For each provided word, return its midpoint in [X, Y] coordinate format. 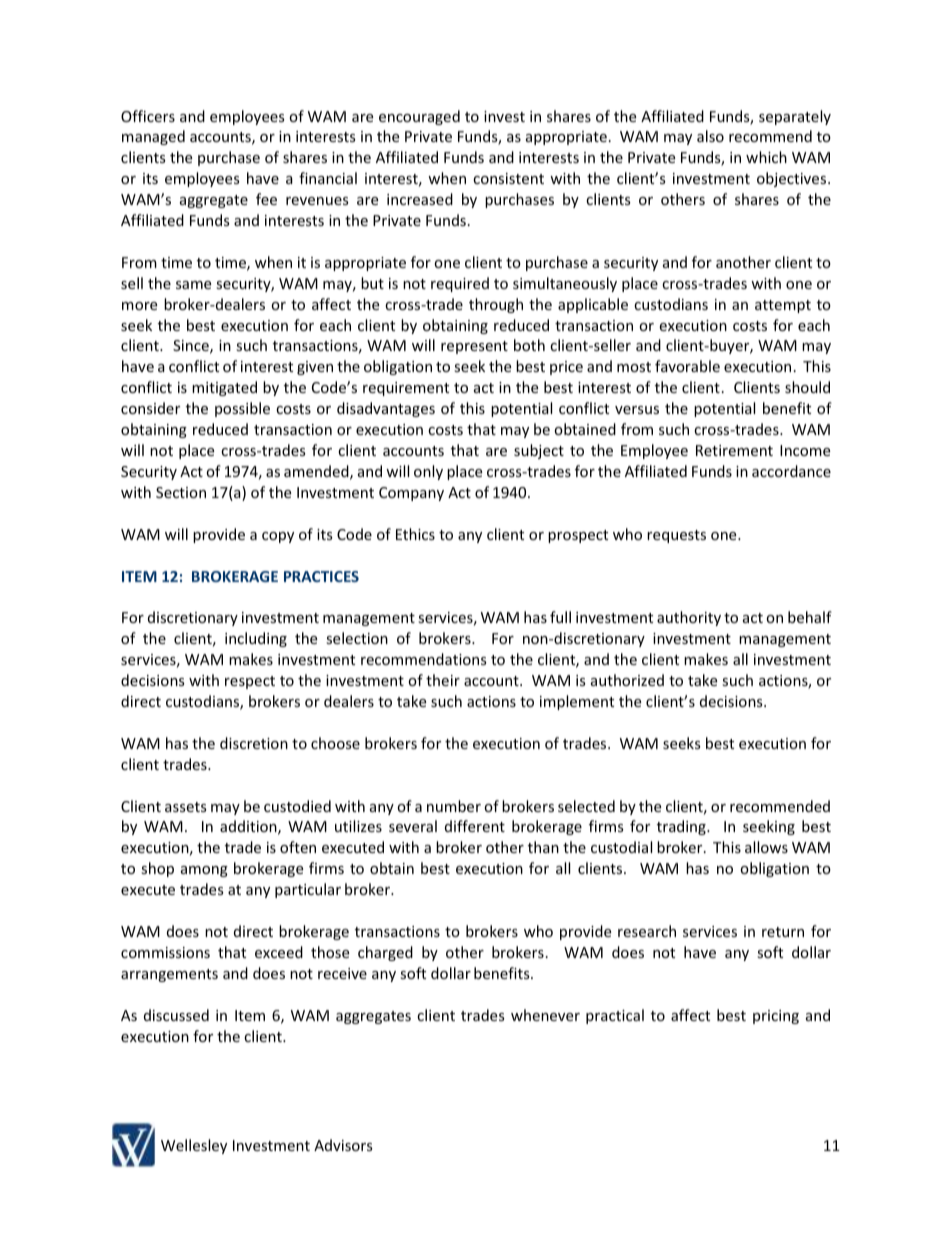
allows [766, 847]
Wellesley [194, 1146]
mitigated [224, 388]
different [475, 826]
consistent [508, 178]
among [204, 871]
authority [689, 618]
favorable [687, 366]
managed [153, 137]
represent [474, 347]
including [256, 639]
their [443, 680]
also [710, 136]
